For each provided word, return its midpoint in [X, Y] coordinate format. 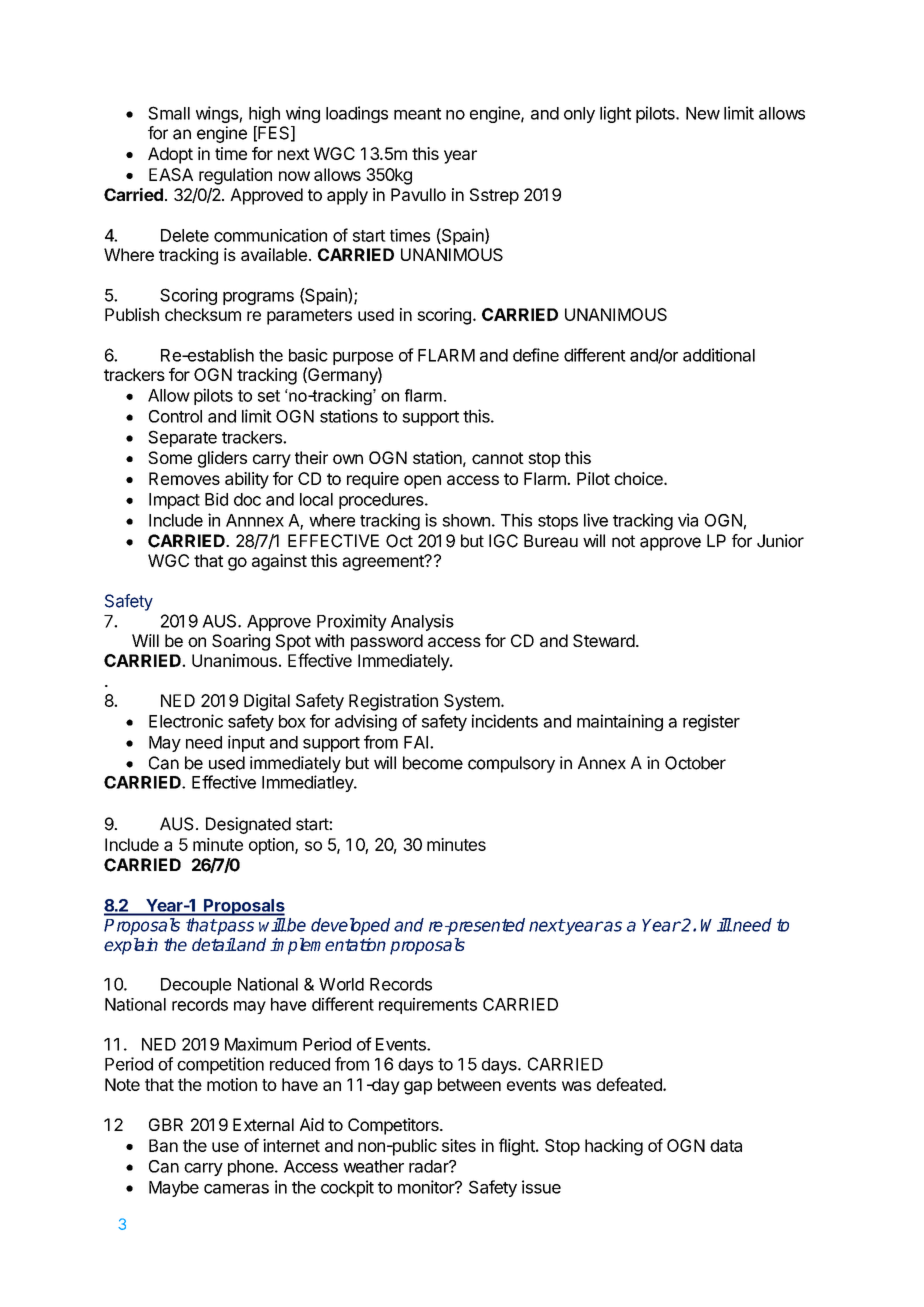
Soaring [241, 642]
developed [350, 926]
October [695, 763]
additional [719, 355]
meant [417, 114]
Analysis [422, 622]
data [726, 1145]
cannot [498, 458]
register [711, 722]
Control [175, 416]
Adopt [170, 155]
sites [459, 1145]
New [703, 113]
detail [214, 944]
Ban [163, 1145]
